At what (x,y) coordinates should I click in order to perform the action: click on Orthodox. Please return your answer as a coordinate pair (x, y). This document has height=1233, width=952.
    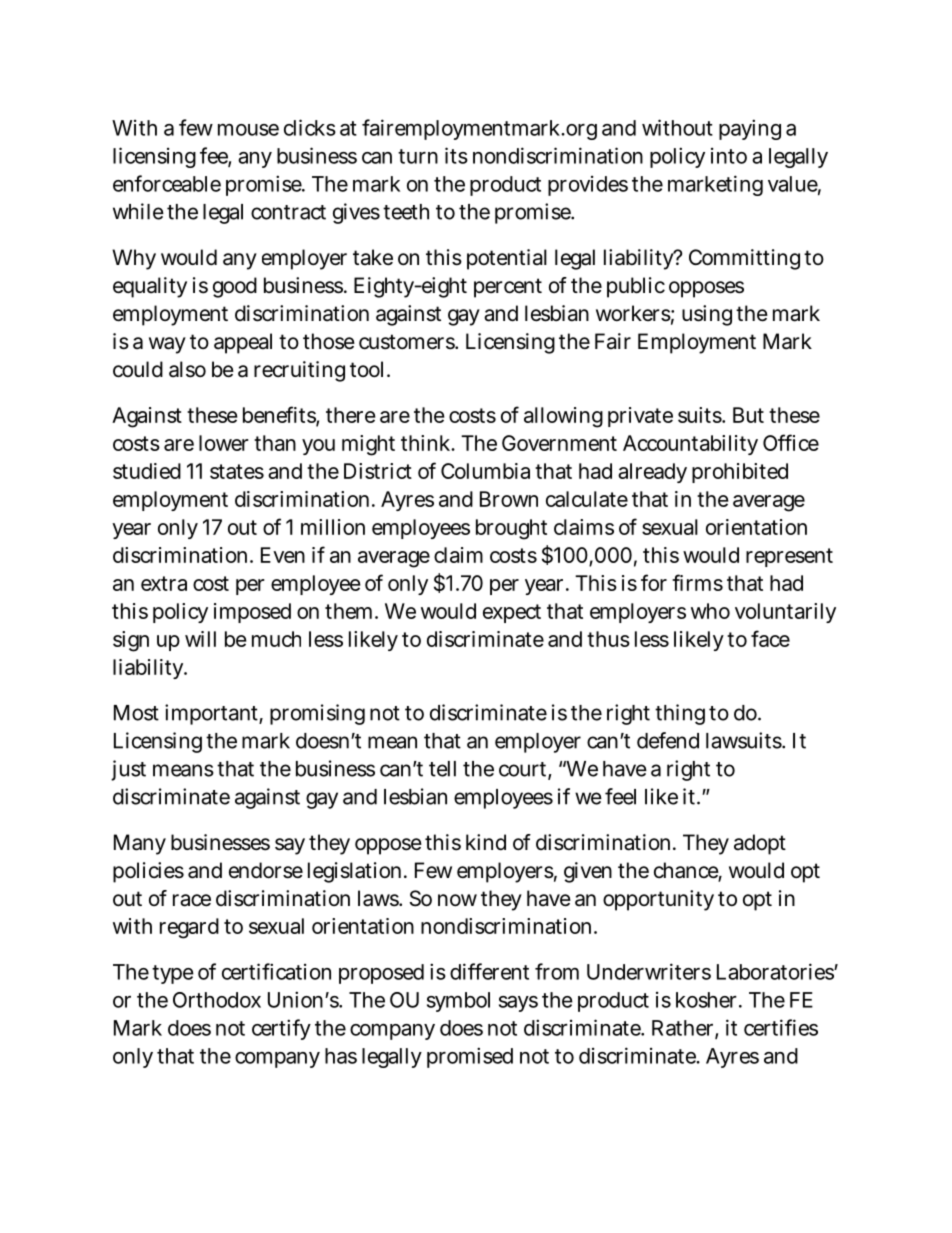
    Looking at the image, I should click on (217, 1000).
